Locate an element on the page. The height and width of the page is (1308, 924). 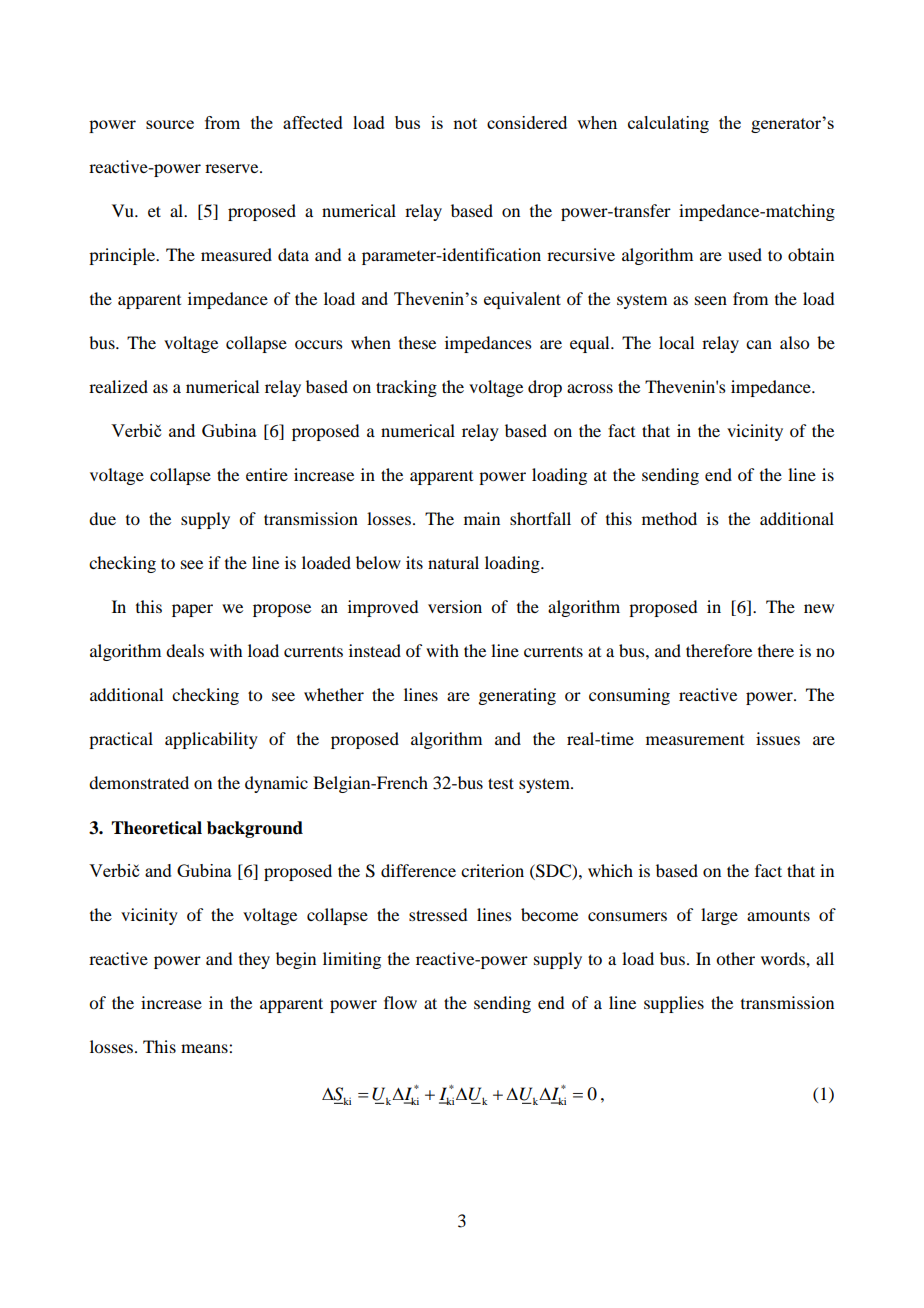
new is located at coordinates (819, 608).
